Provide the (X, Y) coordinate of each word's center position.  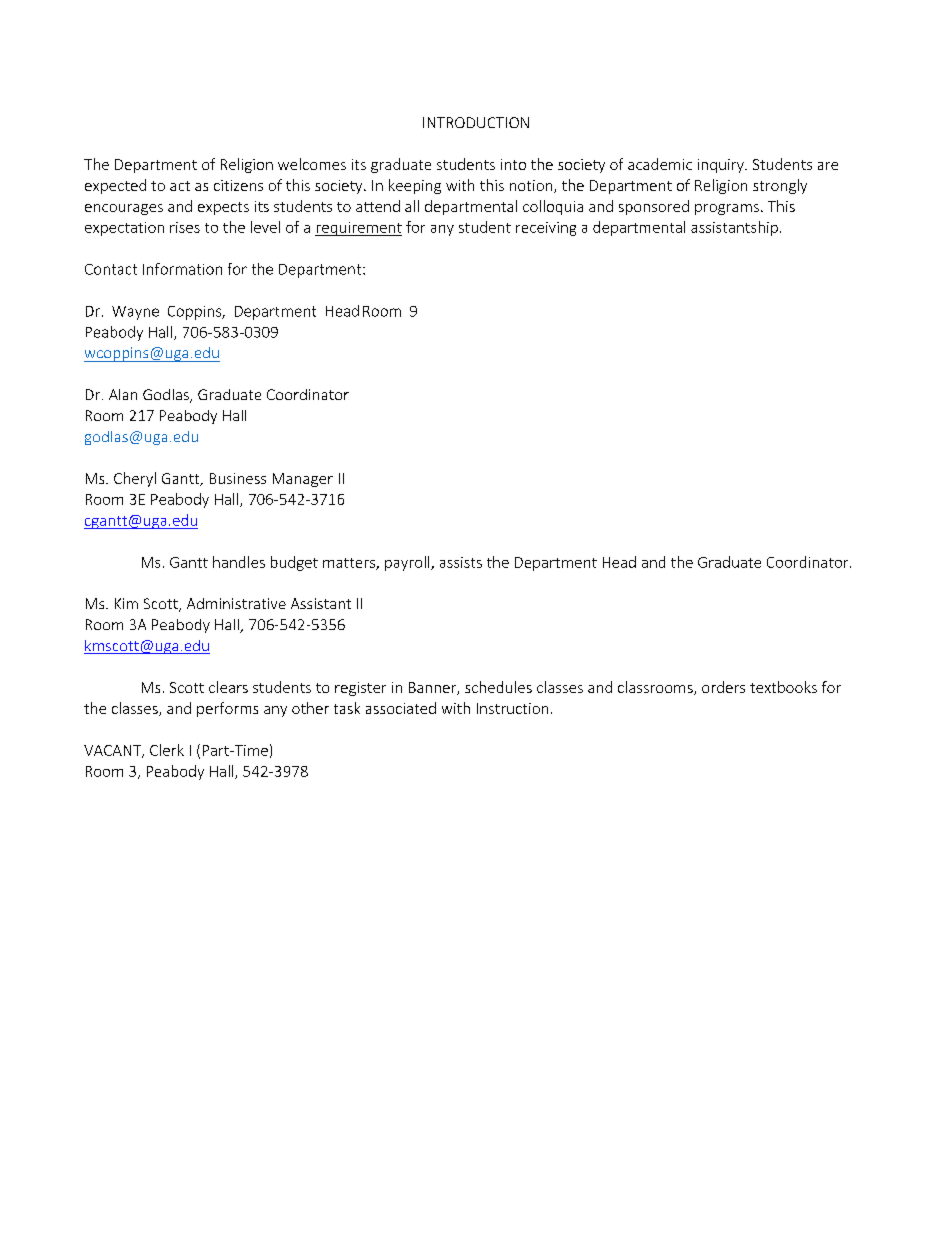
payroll (408, 563)
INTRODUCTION (476, 122)
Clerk (167, 750)
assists (461, 562)
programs (727, 209)
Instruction (512, 708)
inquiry (722, 166)
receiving (546, 229)
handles (239, 562)
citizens (238, 185)
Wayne (135, 313)
